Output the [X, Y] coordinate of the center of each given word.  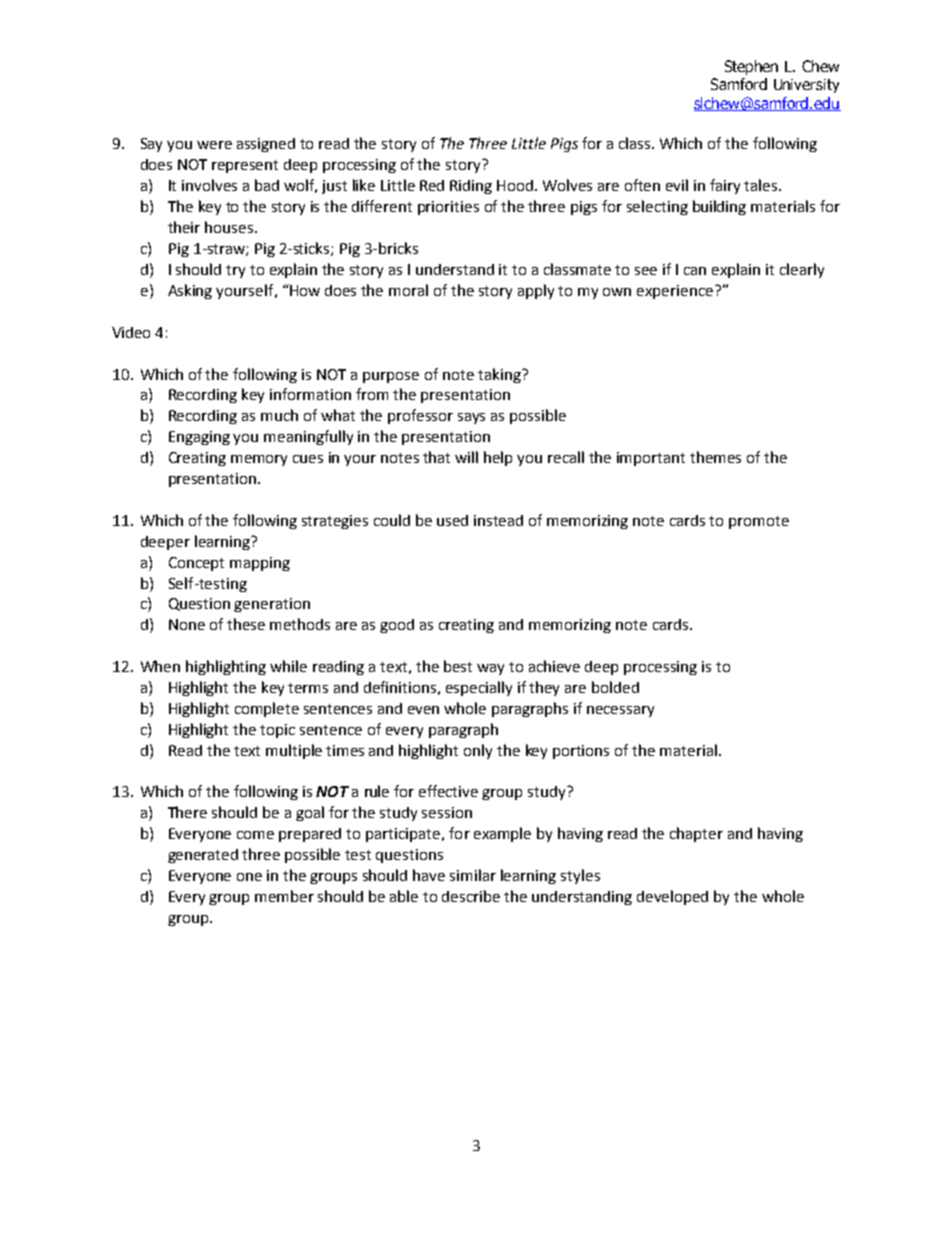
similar [473, 875]
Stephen [751, 67]
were [214, 145]
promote [759, 522]
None [187, 624]
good [397, 626]
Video [131, 332]
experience [675, 292]
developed [672, 897]
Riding [471, 187]
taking [500, 375]
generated [203, 856]
